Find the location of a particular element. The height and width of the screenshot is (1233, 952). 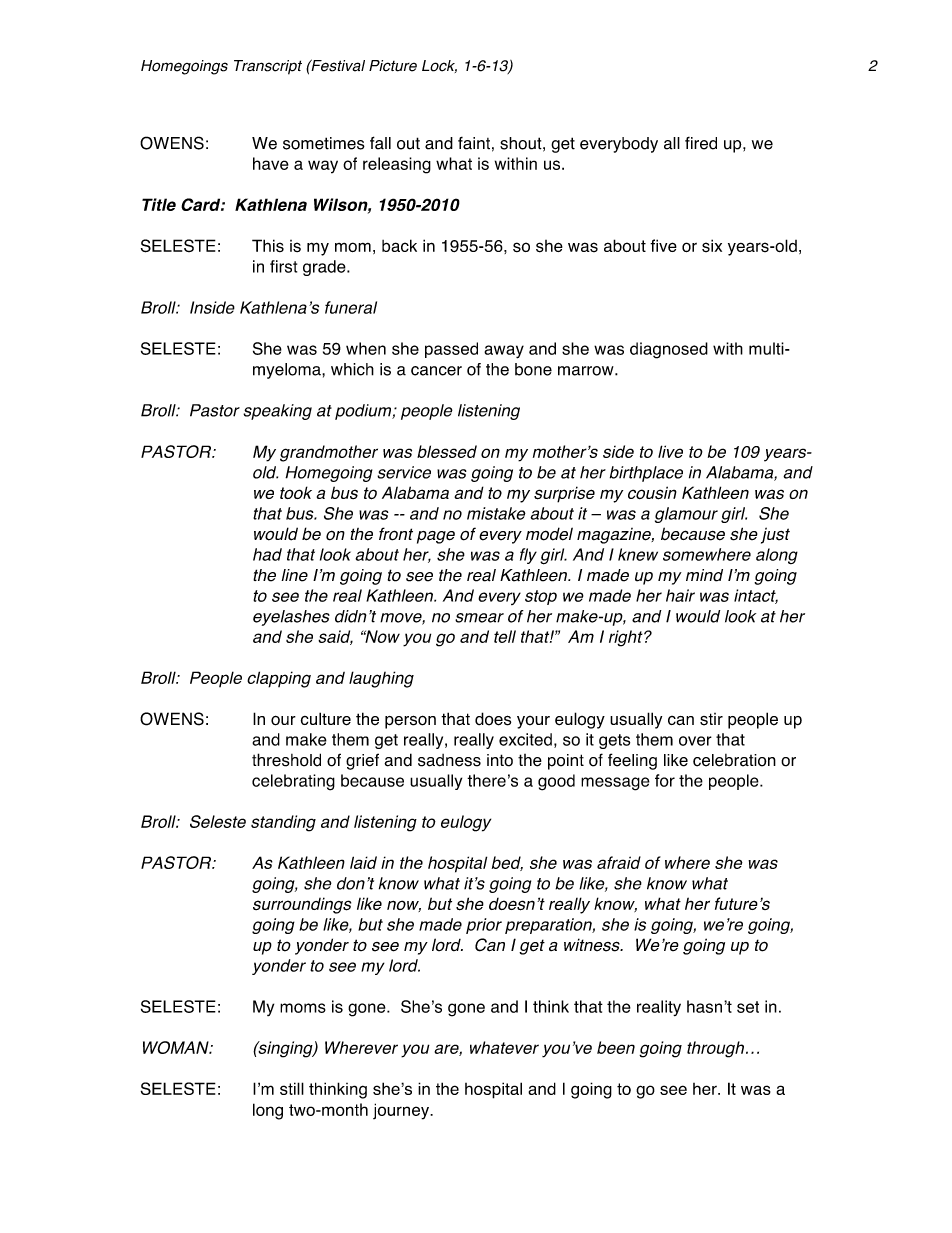

blessed is located at coordinates (447, 451).
